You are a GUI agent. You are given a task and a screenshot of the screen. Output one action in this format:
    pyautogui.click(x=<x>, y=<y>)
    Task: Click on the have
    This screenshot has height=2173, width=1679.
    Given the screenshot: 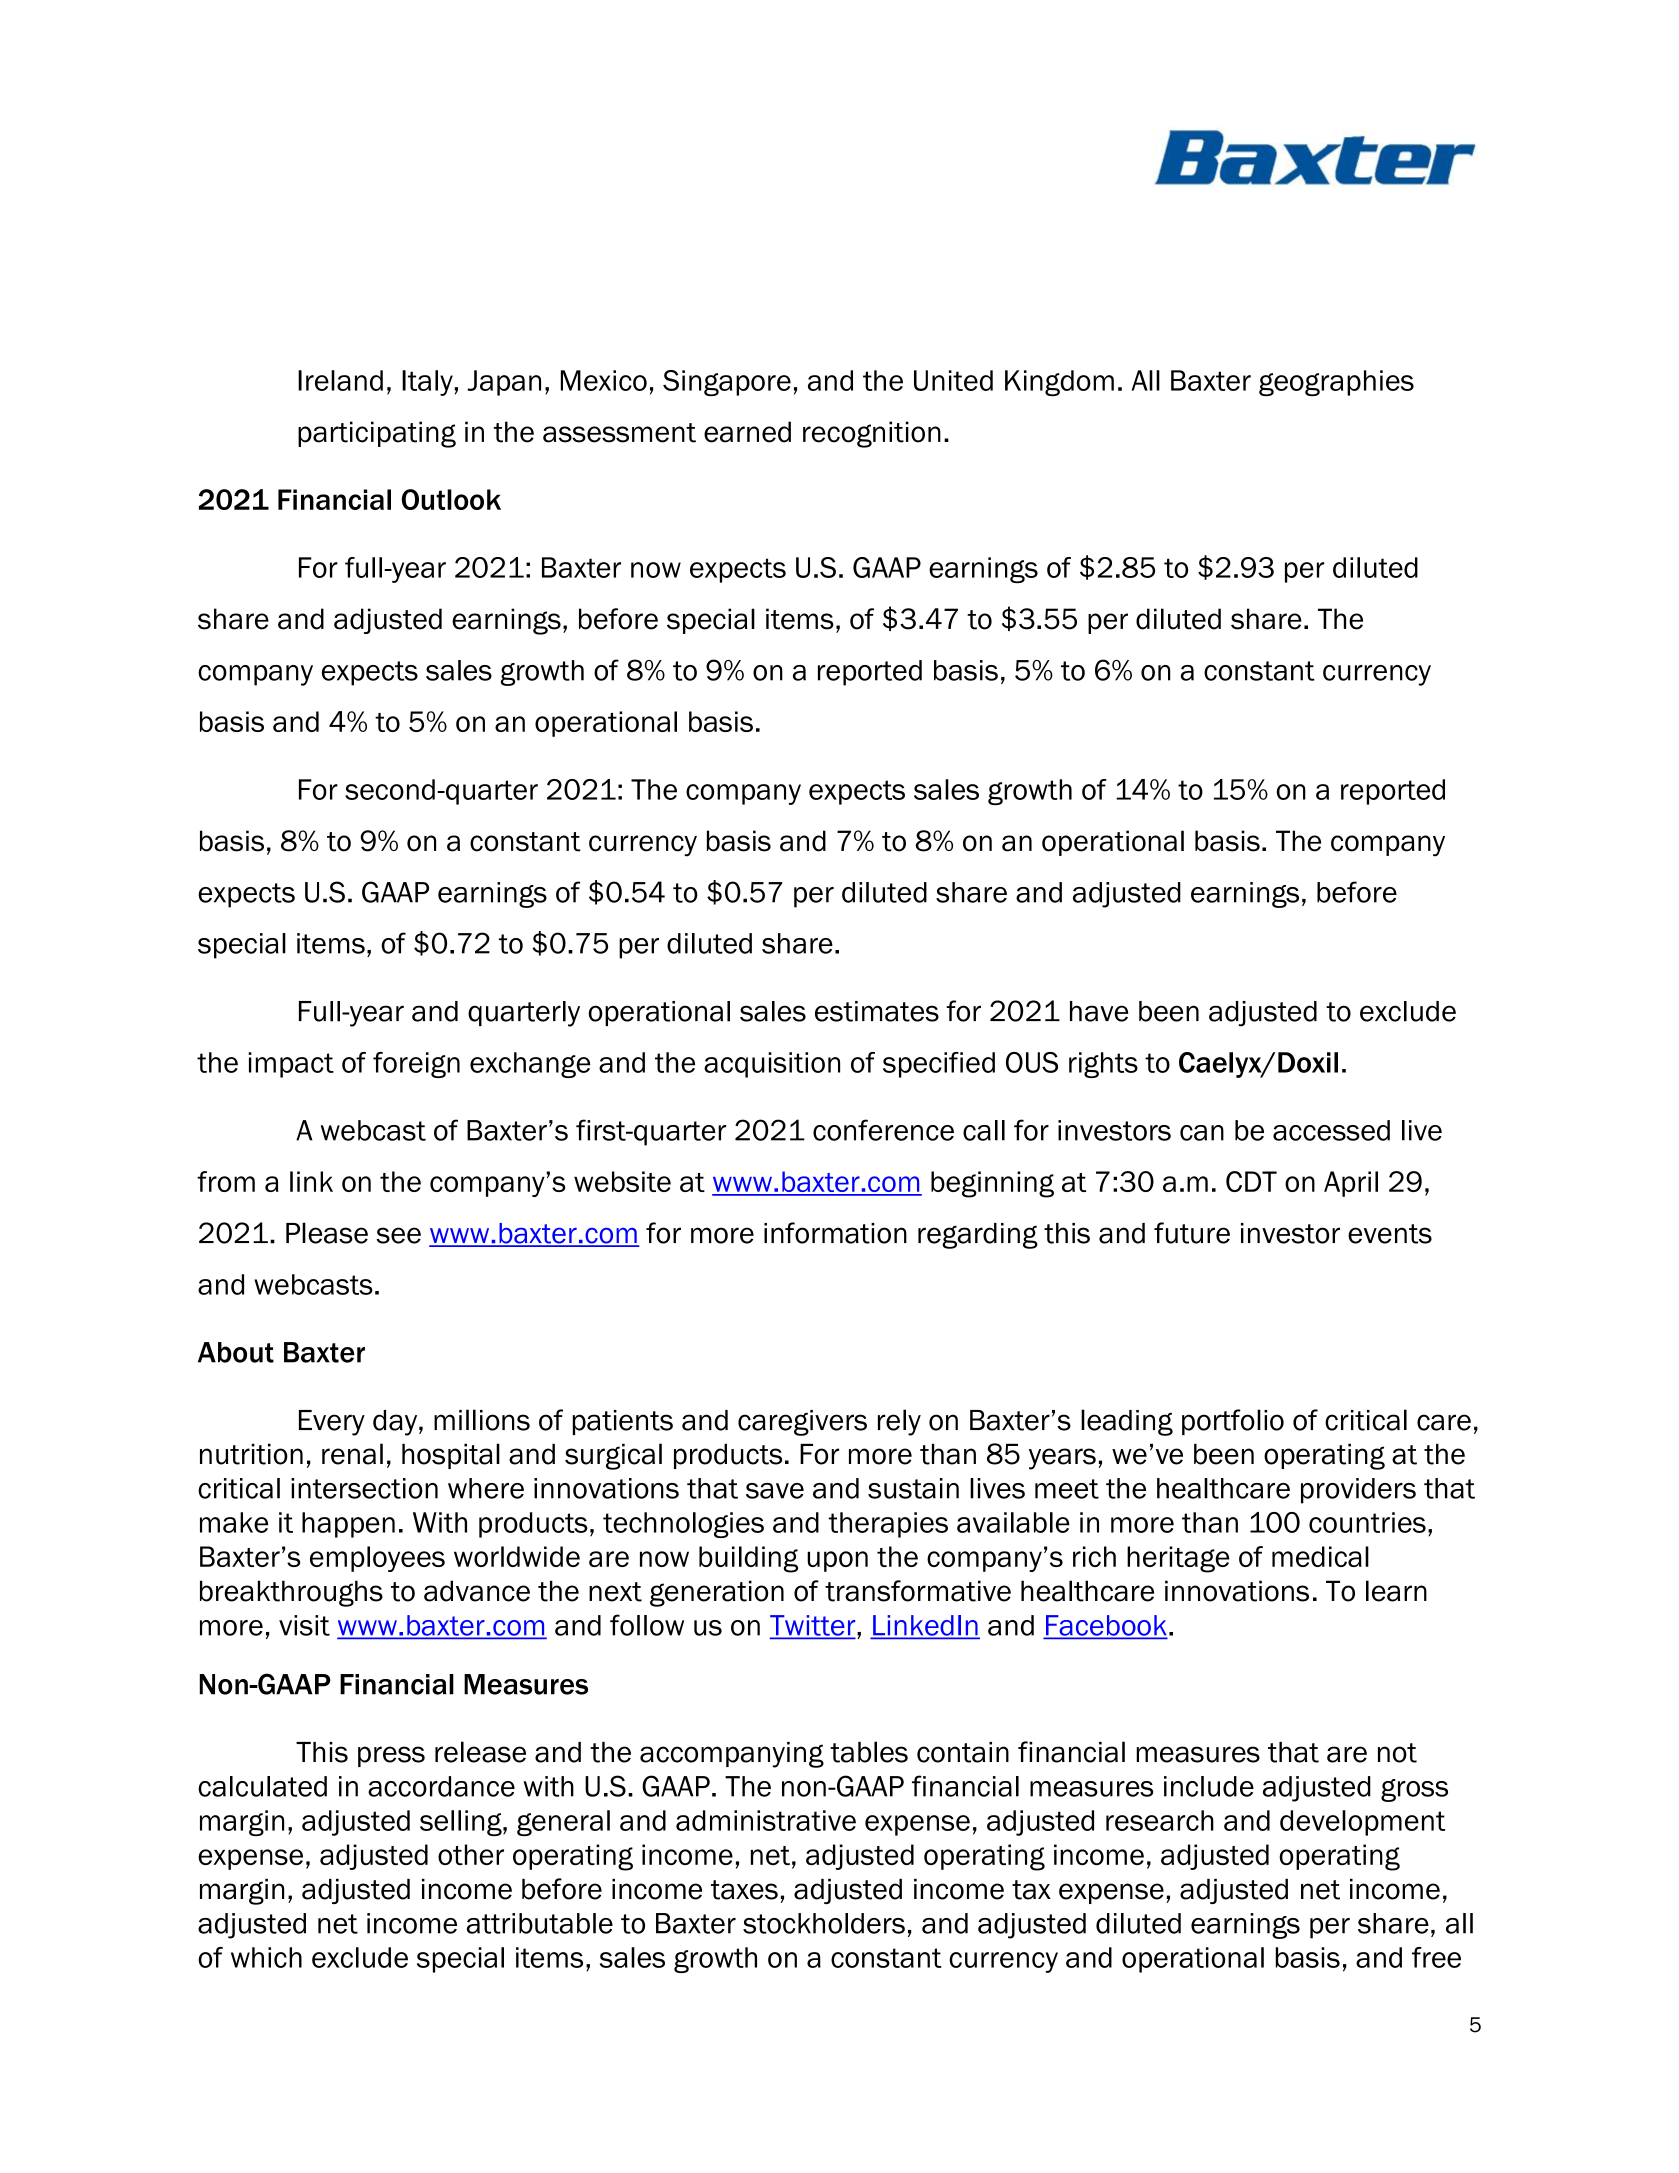 What is the action you would take?
    pyautogui.click(x=1099, y=1011)
